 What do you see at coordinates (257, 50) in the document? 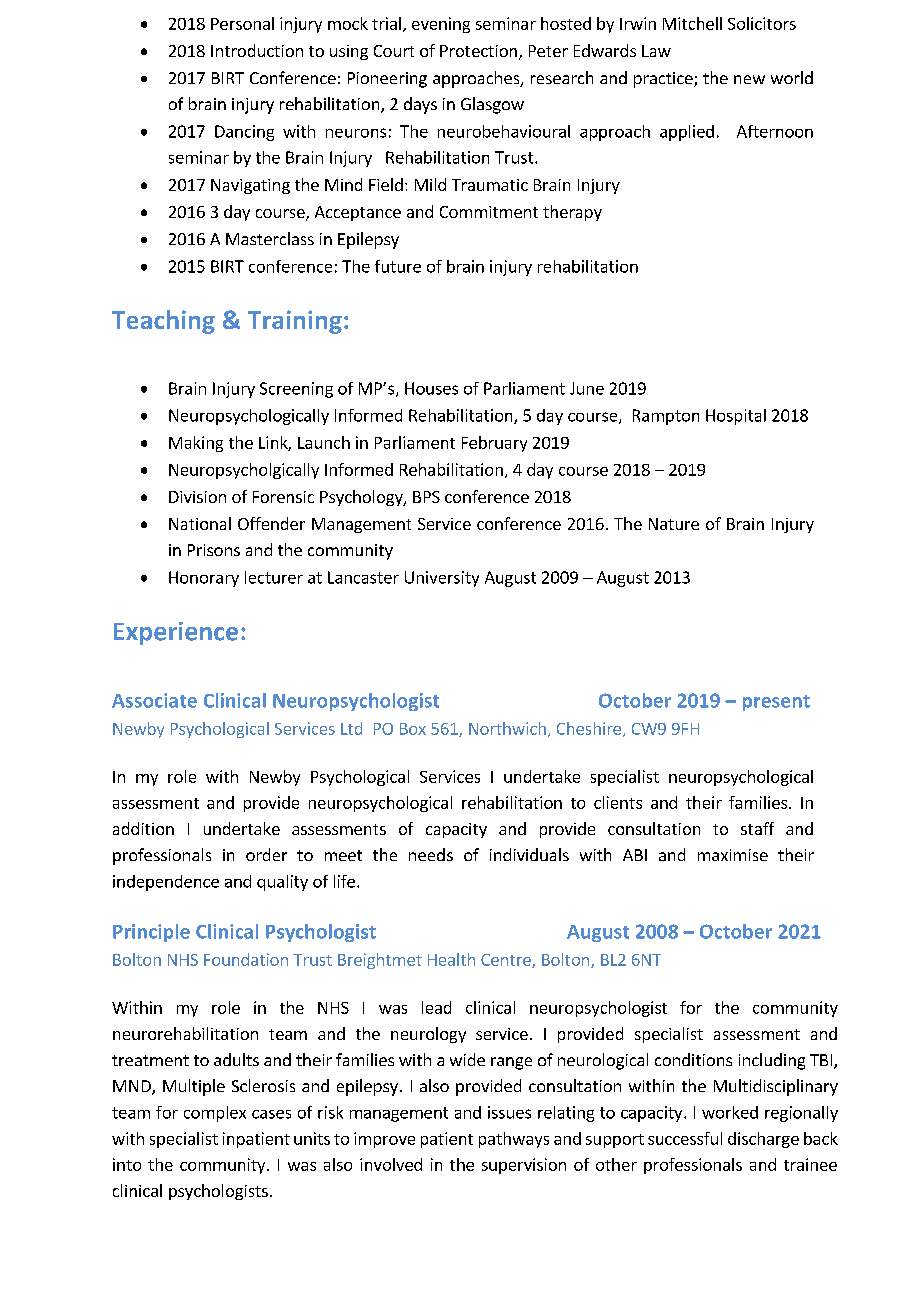
I see `Introduction` at bounding box center [257, 50].
